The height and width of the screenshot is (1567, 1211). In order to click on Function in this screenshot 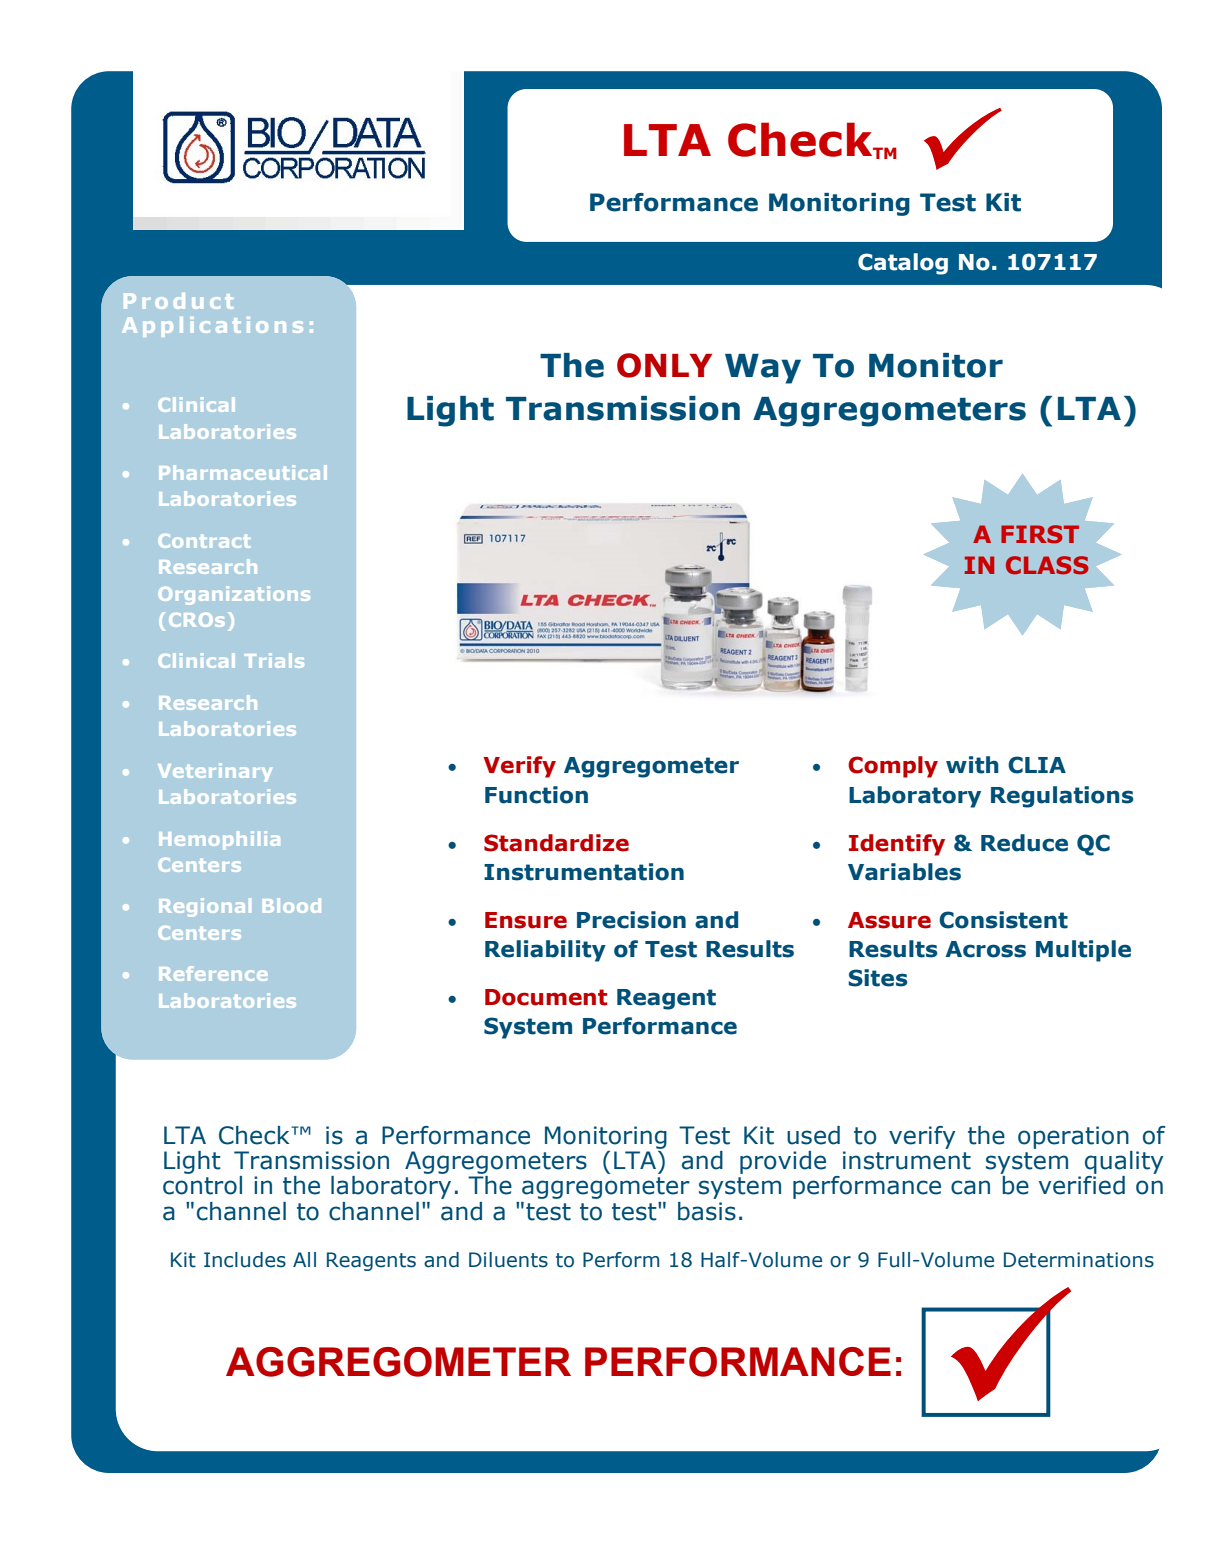, I will do `click(536, 795)`.
